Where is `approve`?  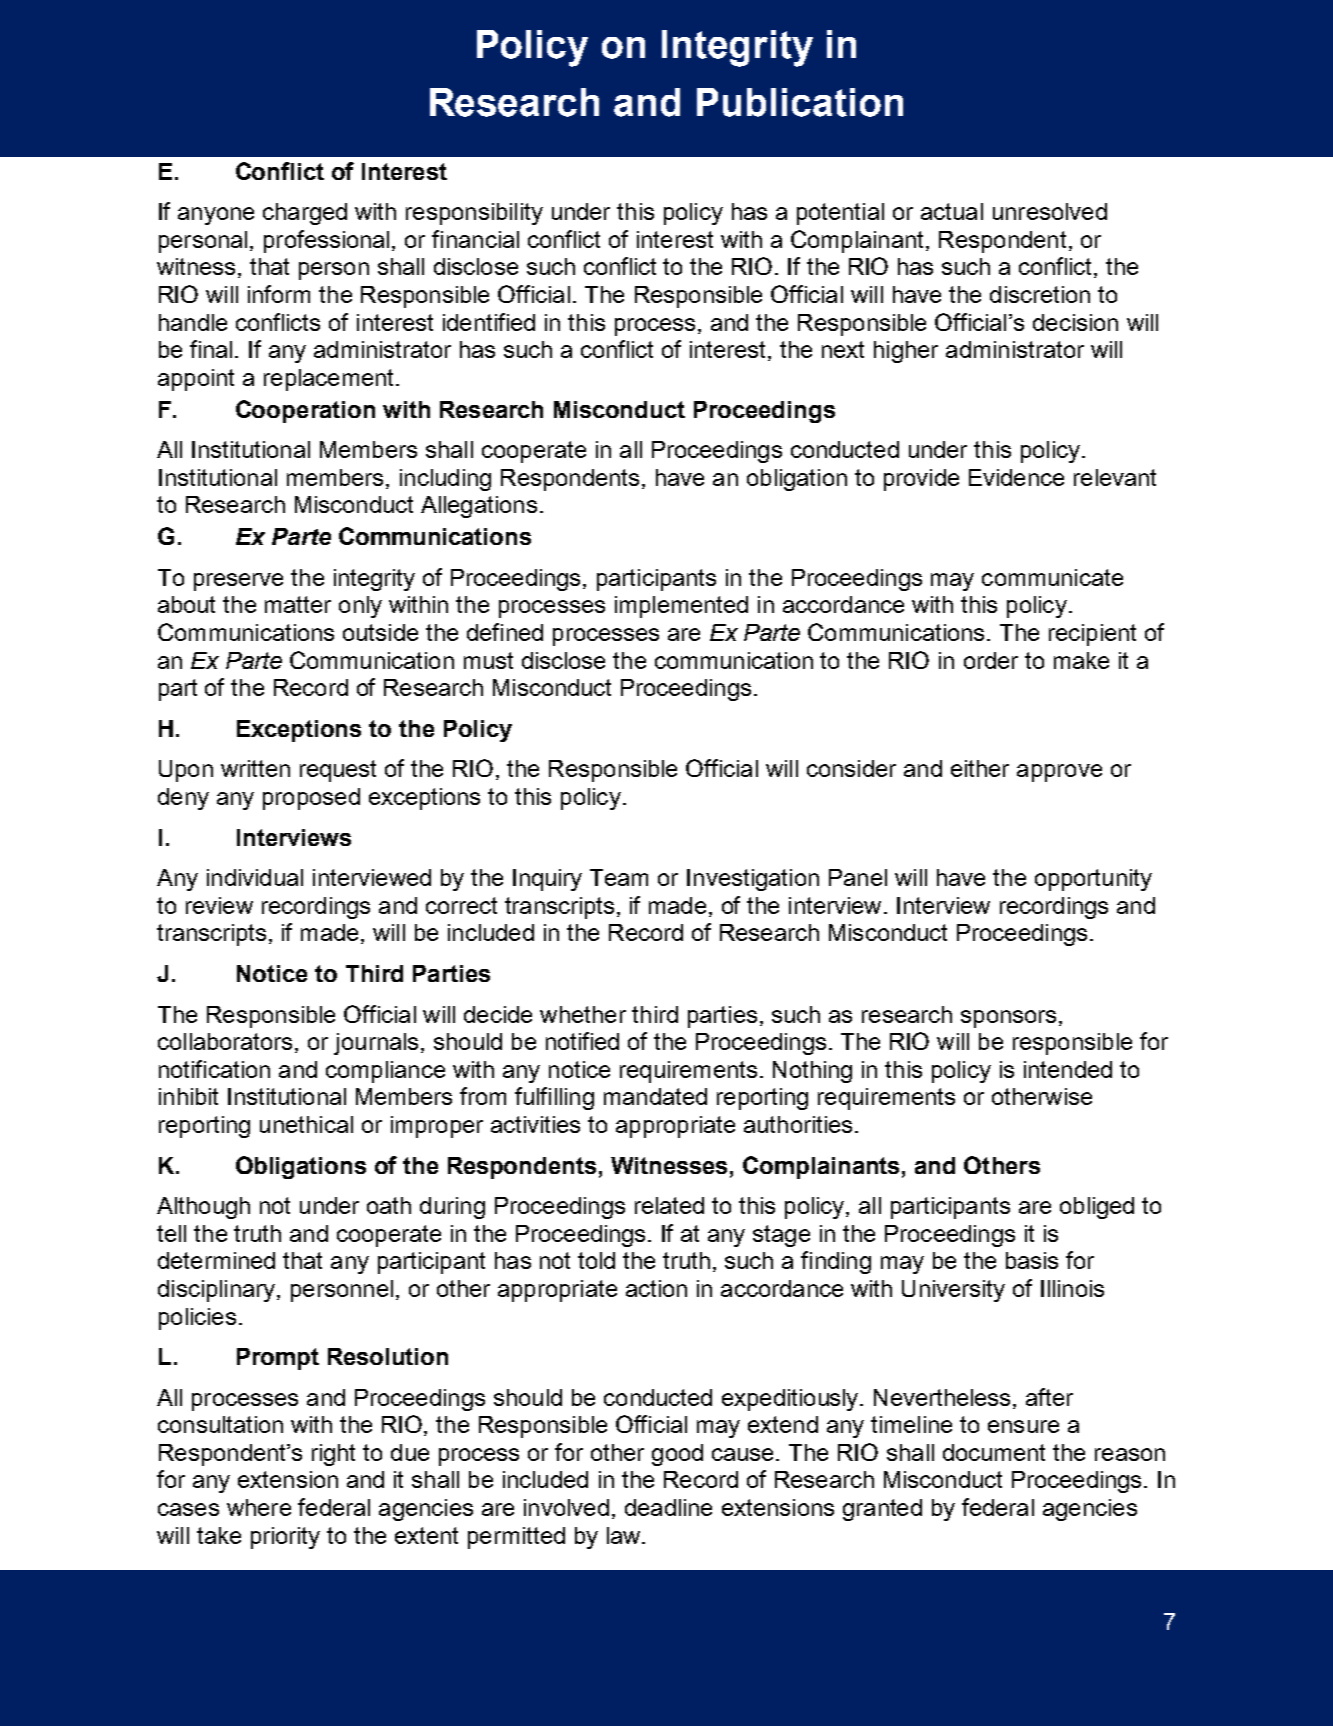 approve is located at coordinates (1059, 773).
